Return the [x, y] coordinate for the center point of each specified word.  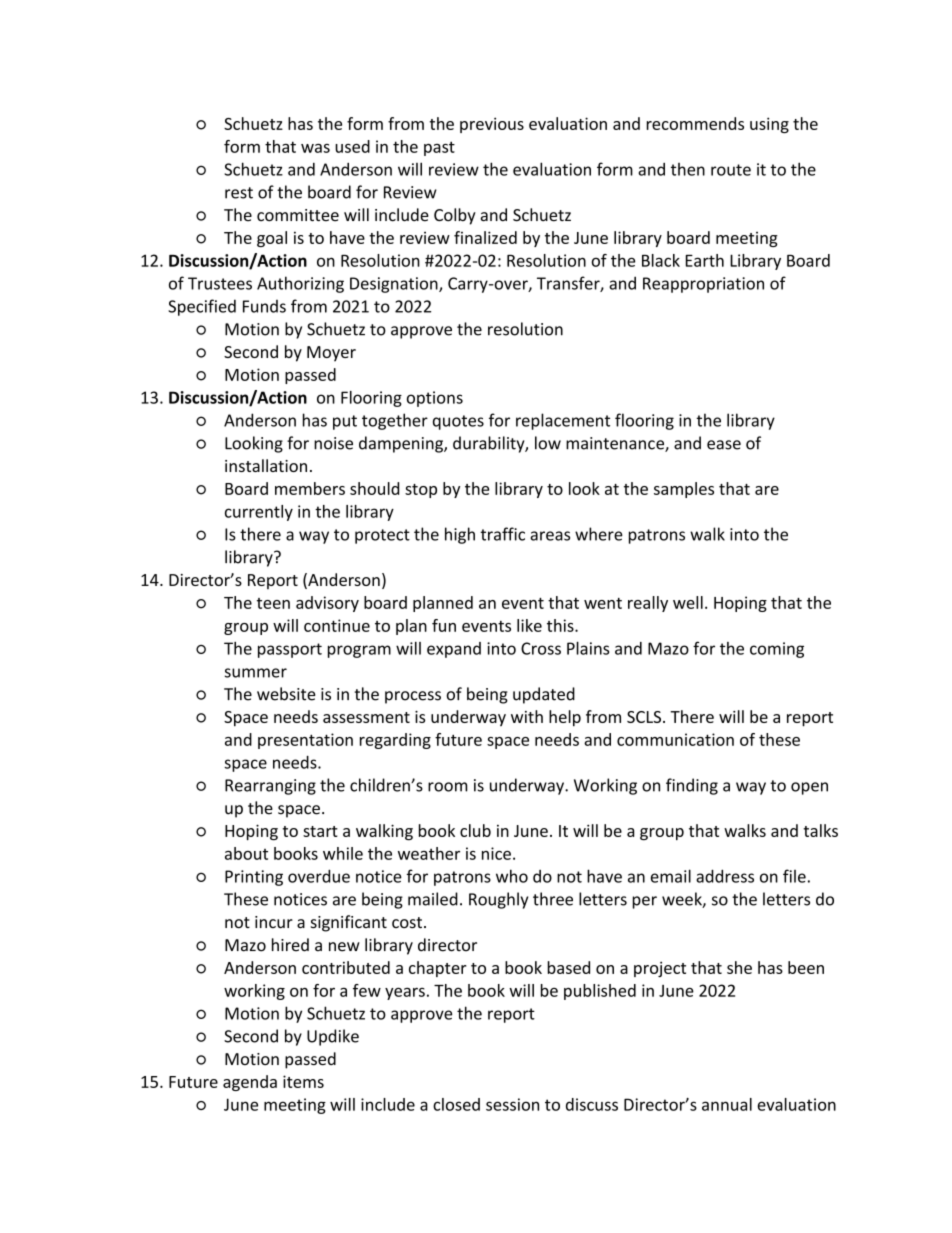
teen [273, 603]
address [725, 876]
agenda [250, 1083]
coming [777, 650]
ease [724, 445]
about [246, 853]
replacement [563, 421]
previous [492, 125]
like [529, 625]
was [315, 148]
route [731, 170]
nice [496, 853]
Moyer [331, 354]
